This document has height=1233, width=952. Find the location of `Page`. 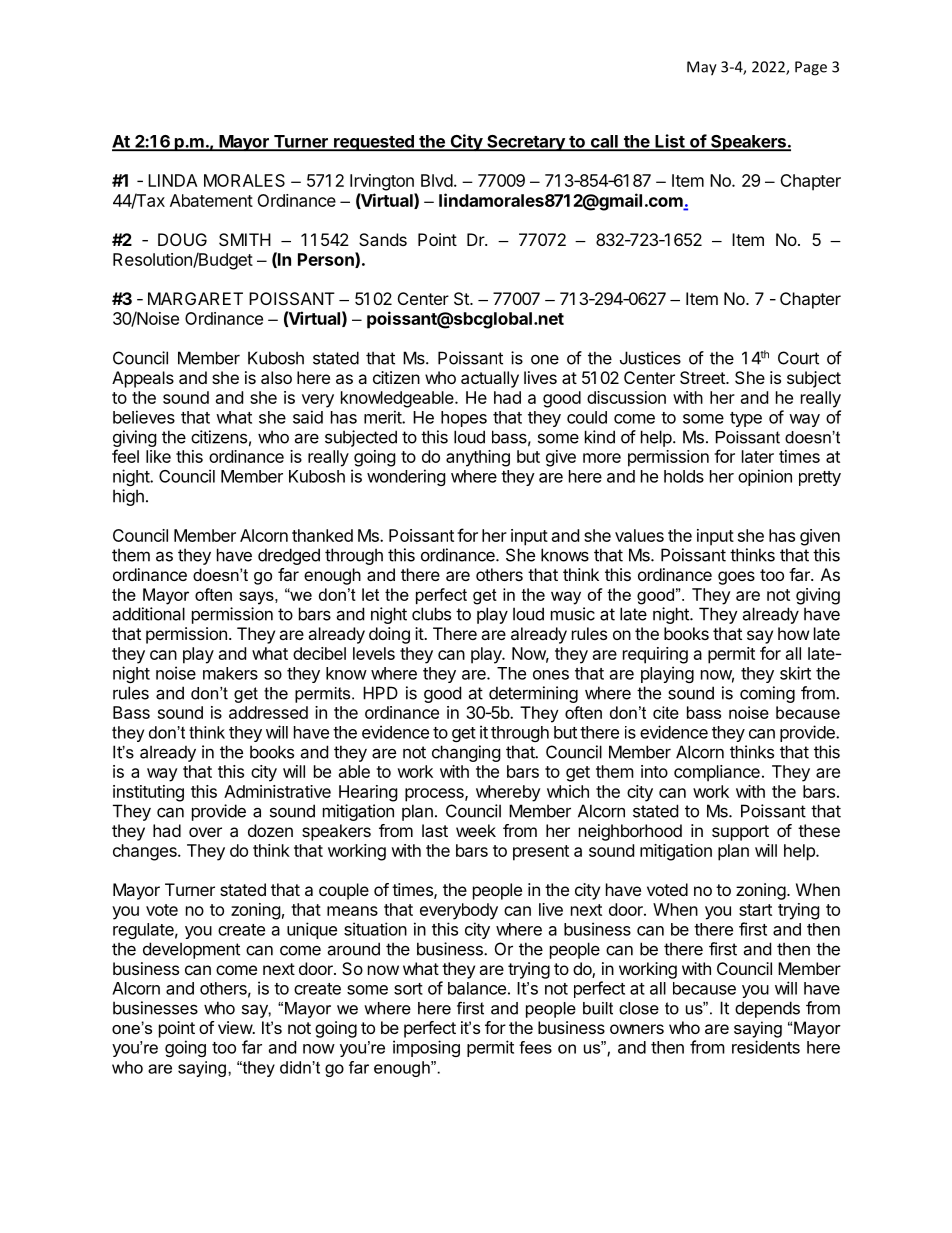

Page is located at coordinates (811, 68).
